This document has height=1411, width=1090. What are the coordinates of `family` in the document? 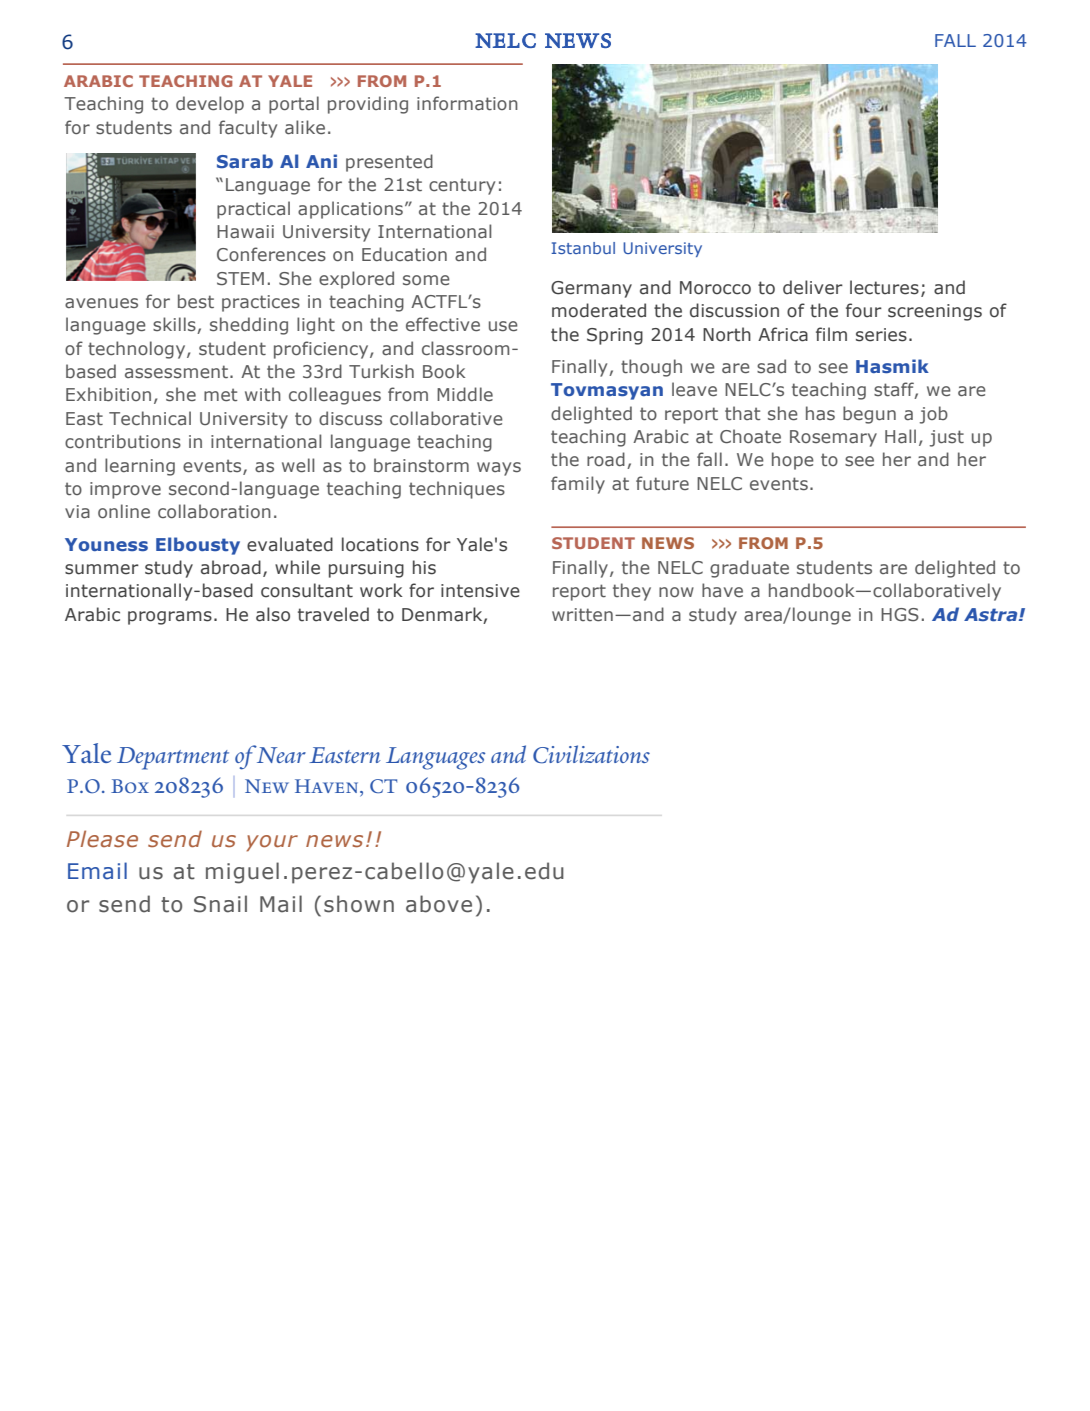 It's located at (578, 485).
